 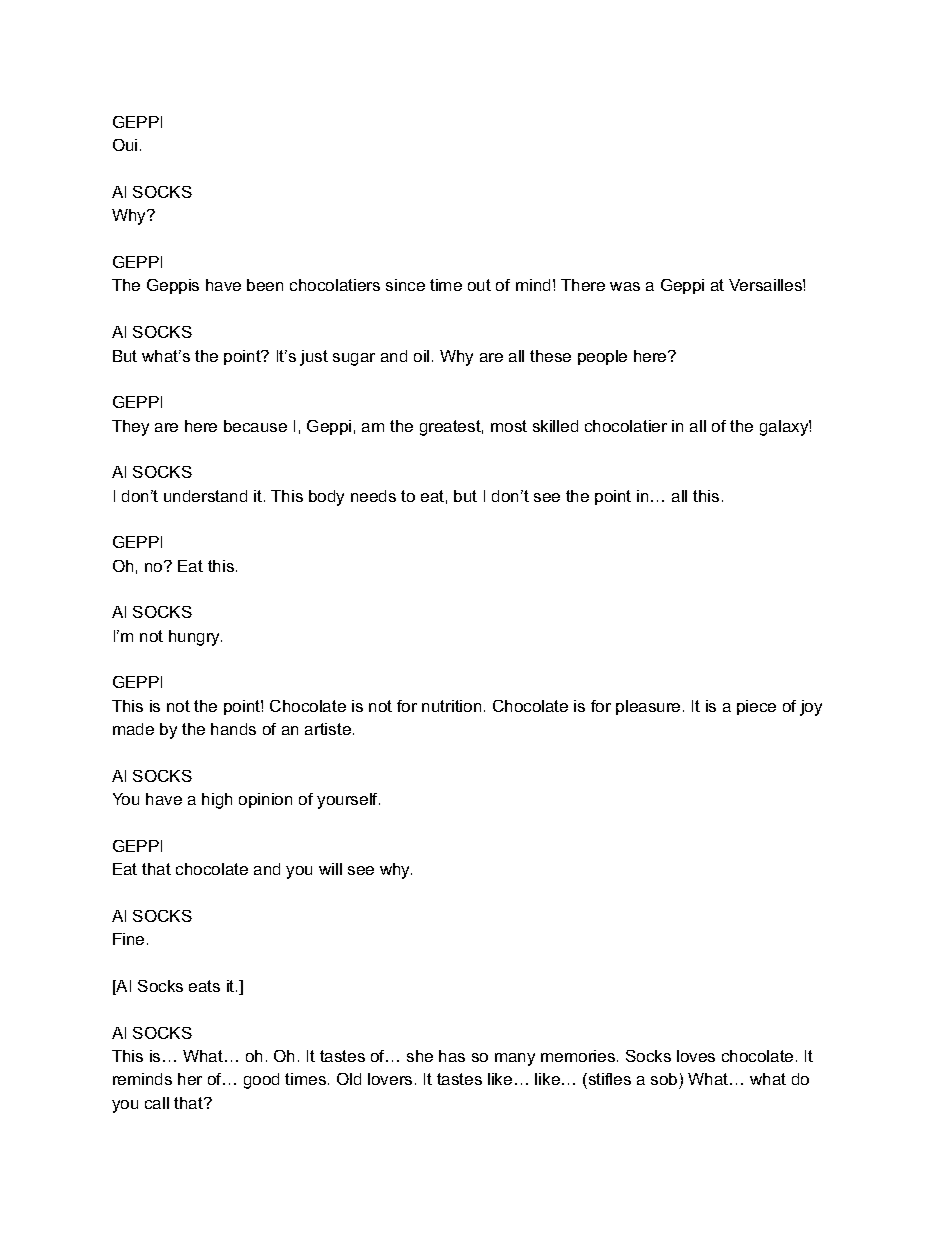 What do you see at coordinates (125, 145) in the screenshot?
I see `Oui` at bounding box center [125, 145].
